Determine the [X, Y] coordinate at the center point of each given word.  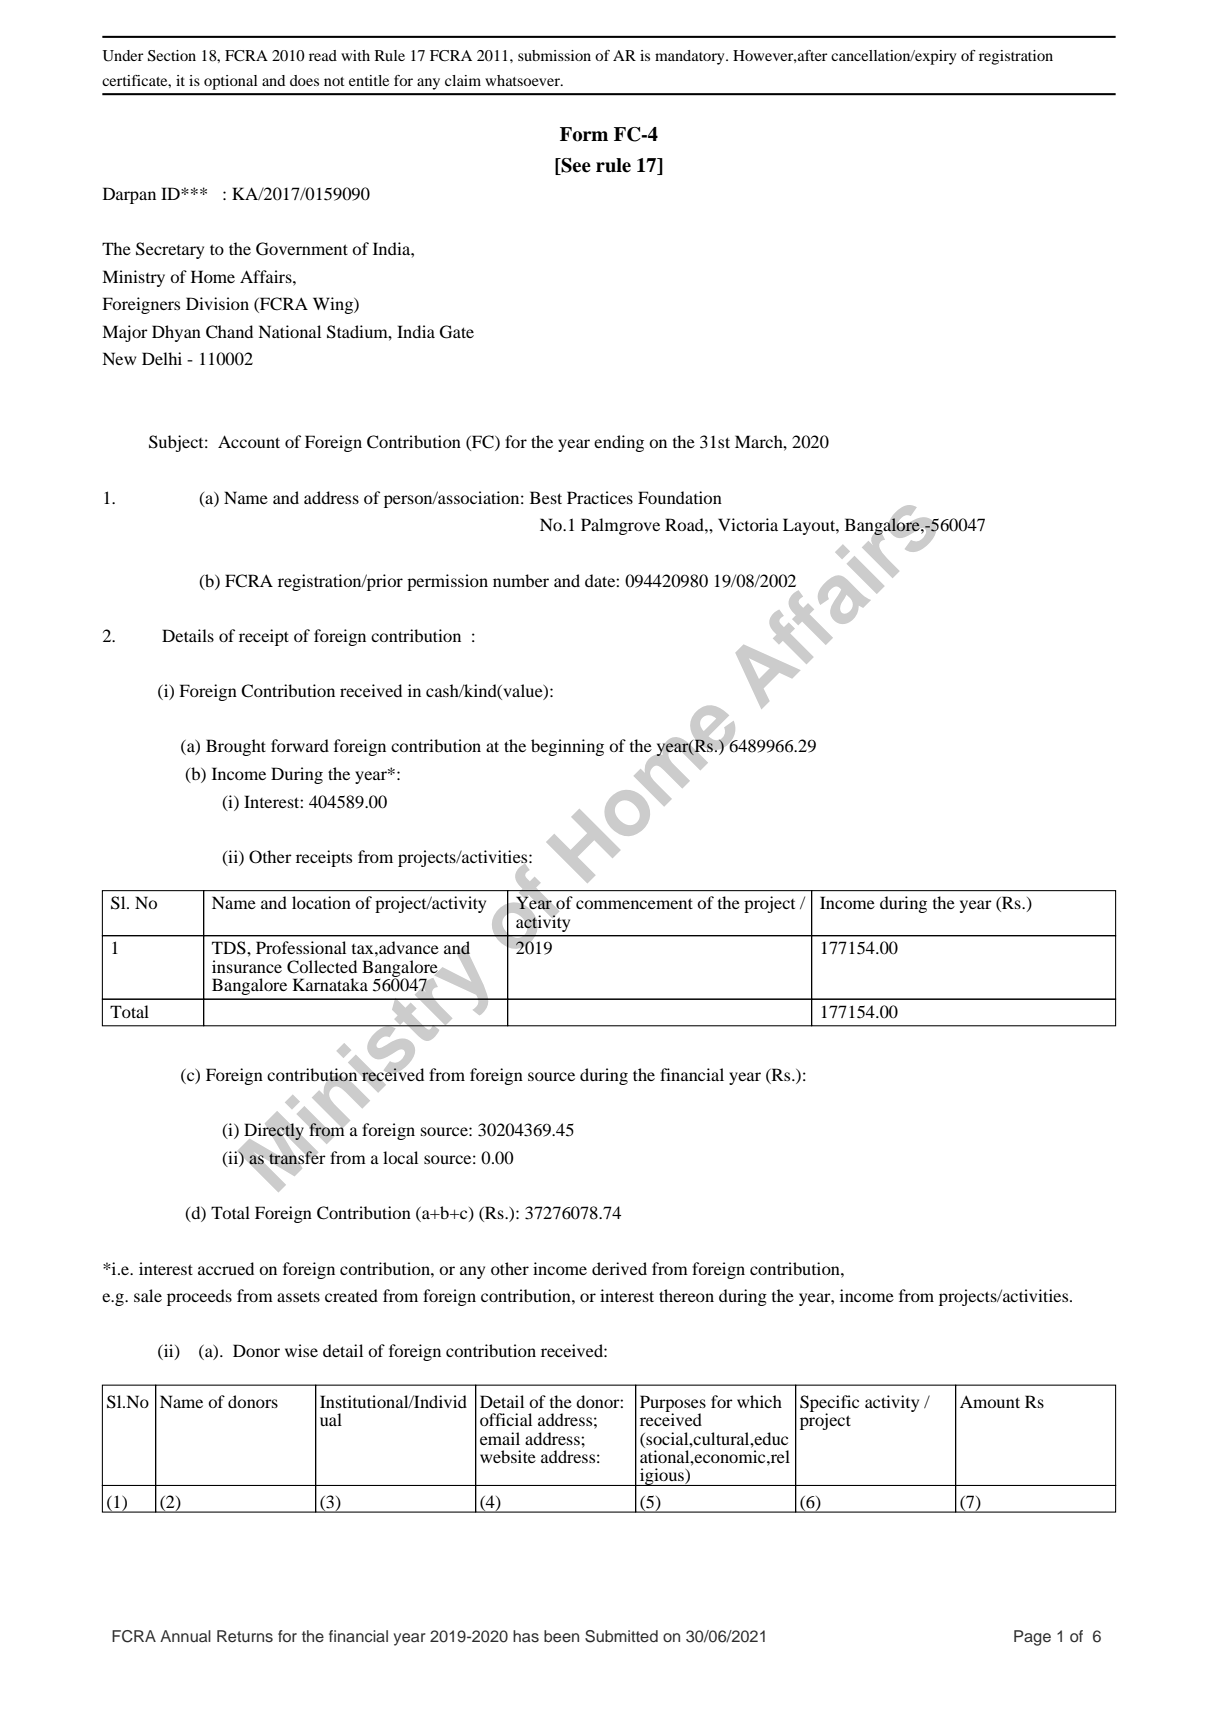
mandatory [691, 57]
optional [231, 82]
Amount [990, 1401]
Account [249, 441]
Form [584, 134]
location [321, 902]
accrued [226, 1268]
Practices [600, 497]
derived [619, 1268]
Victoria [748, 524]
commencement [634, 903]
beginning [567, 747]
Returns [245, 1636]
